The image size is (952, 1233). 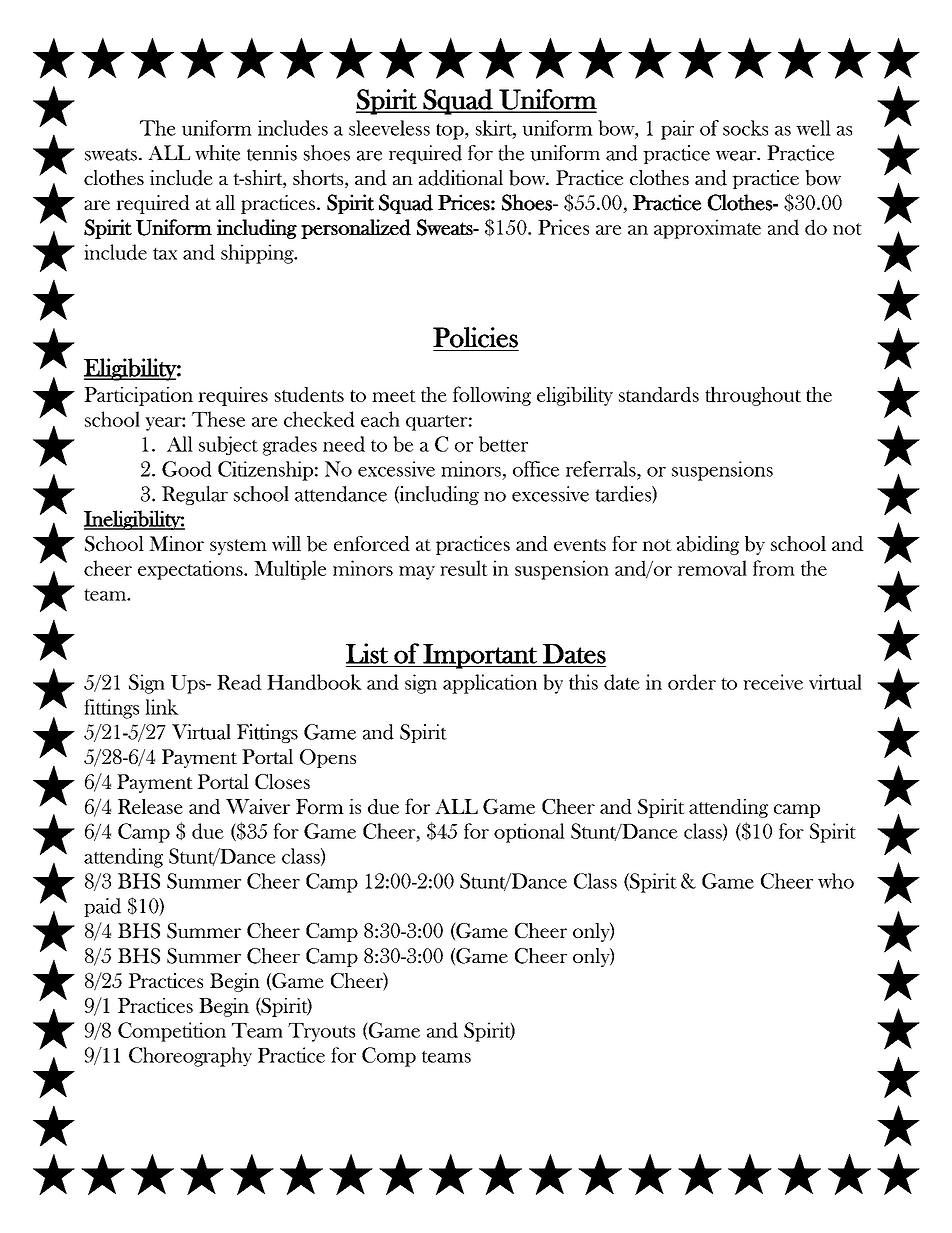 What do you see at coordinates (464, 568) in the image?
I see `result` at bounding box center [464, 568].
